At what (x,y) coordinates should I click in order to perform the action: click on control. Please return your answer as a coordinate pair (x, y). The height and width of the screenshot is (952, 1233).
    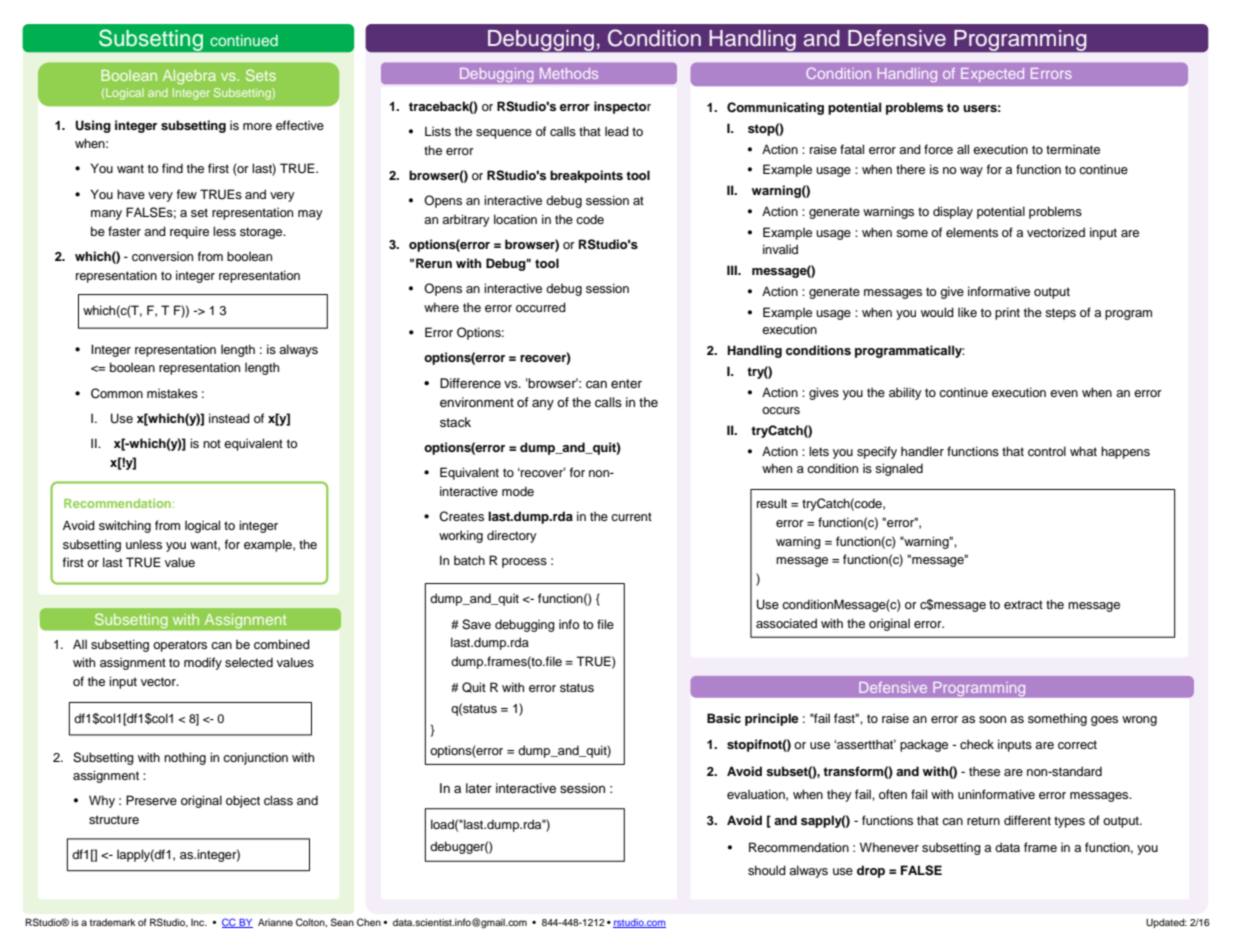
    Looking at the image, I should click on (1047, 451).
